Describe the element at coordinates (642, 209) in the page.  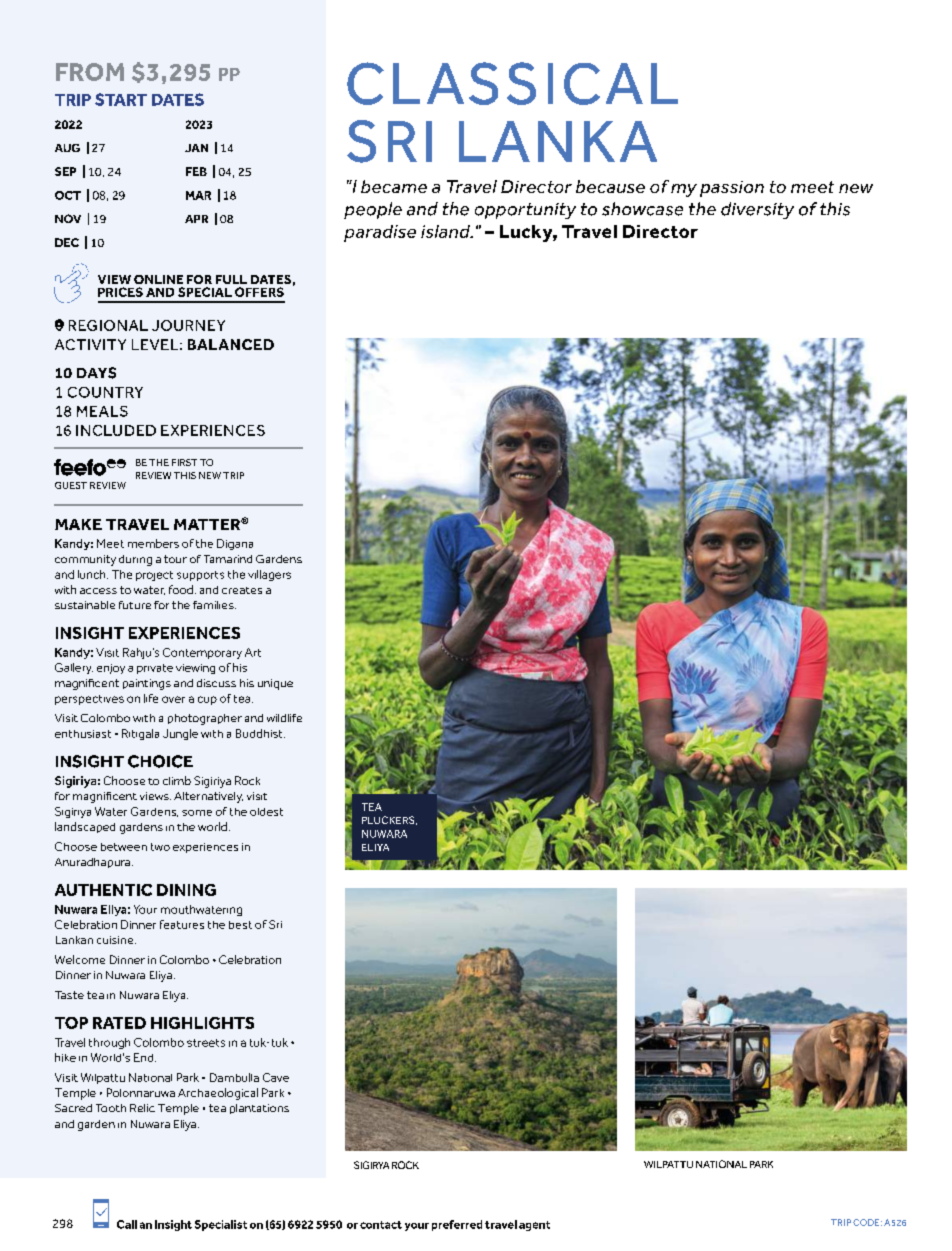
I see `showcase` at that location.
